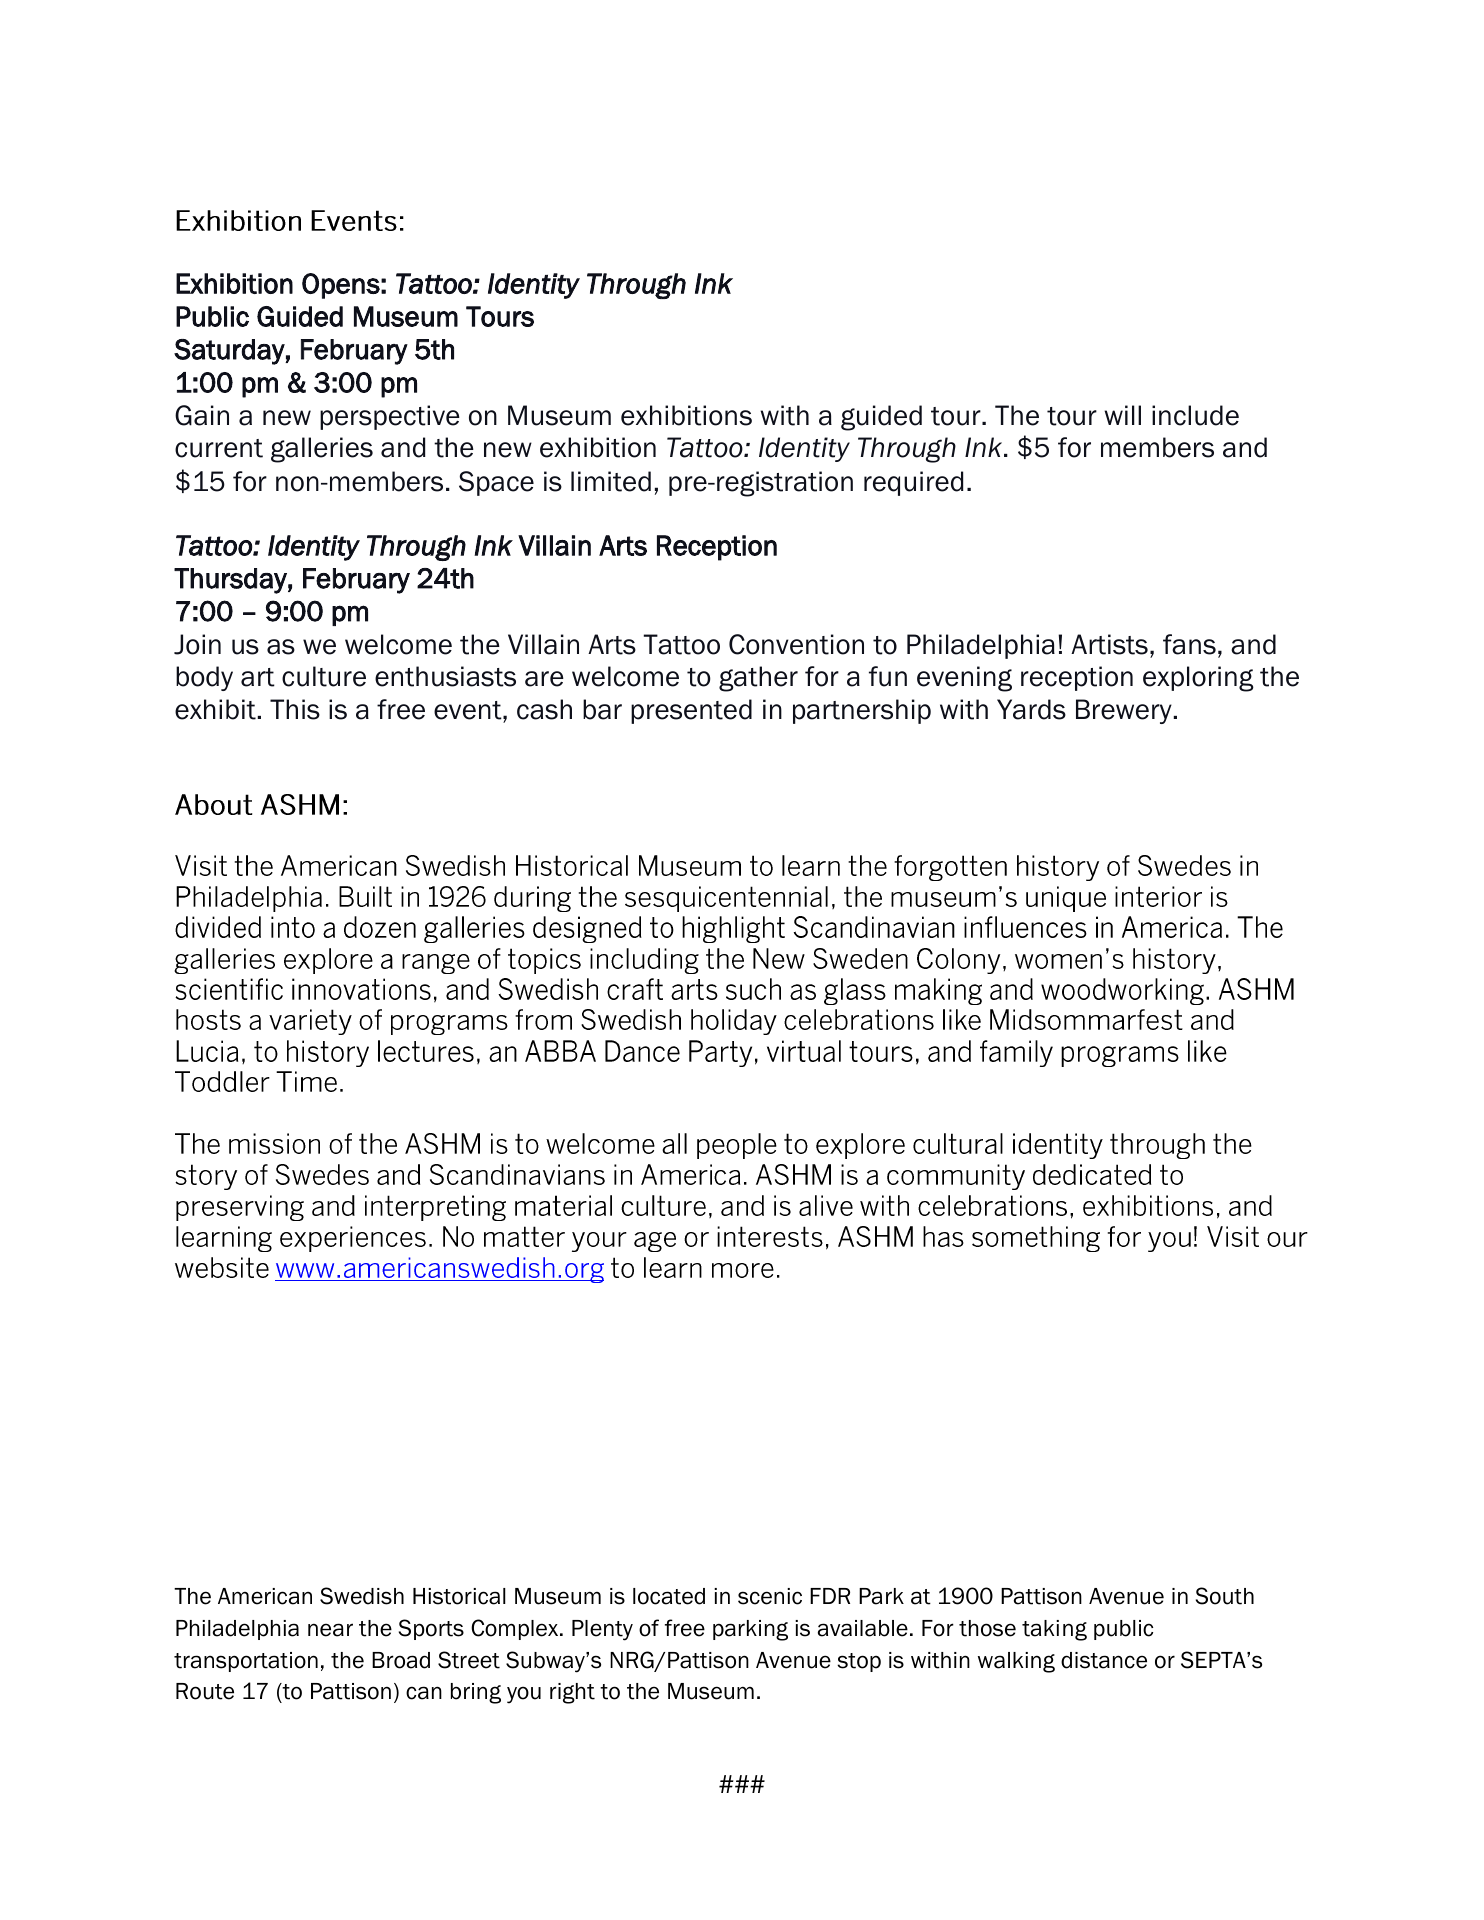 This image has width=1484, height=1920. I want to click on galleries, so click(322, 450).
